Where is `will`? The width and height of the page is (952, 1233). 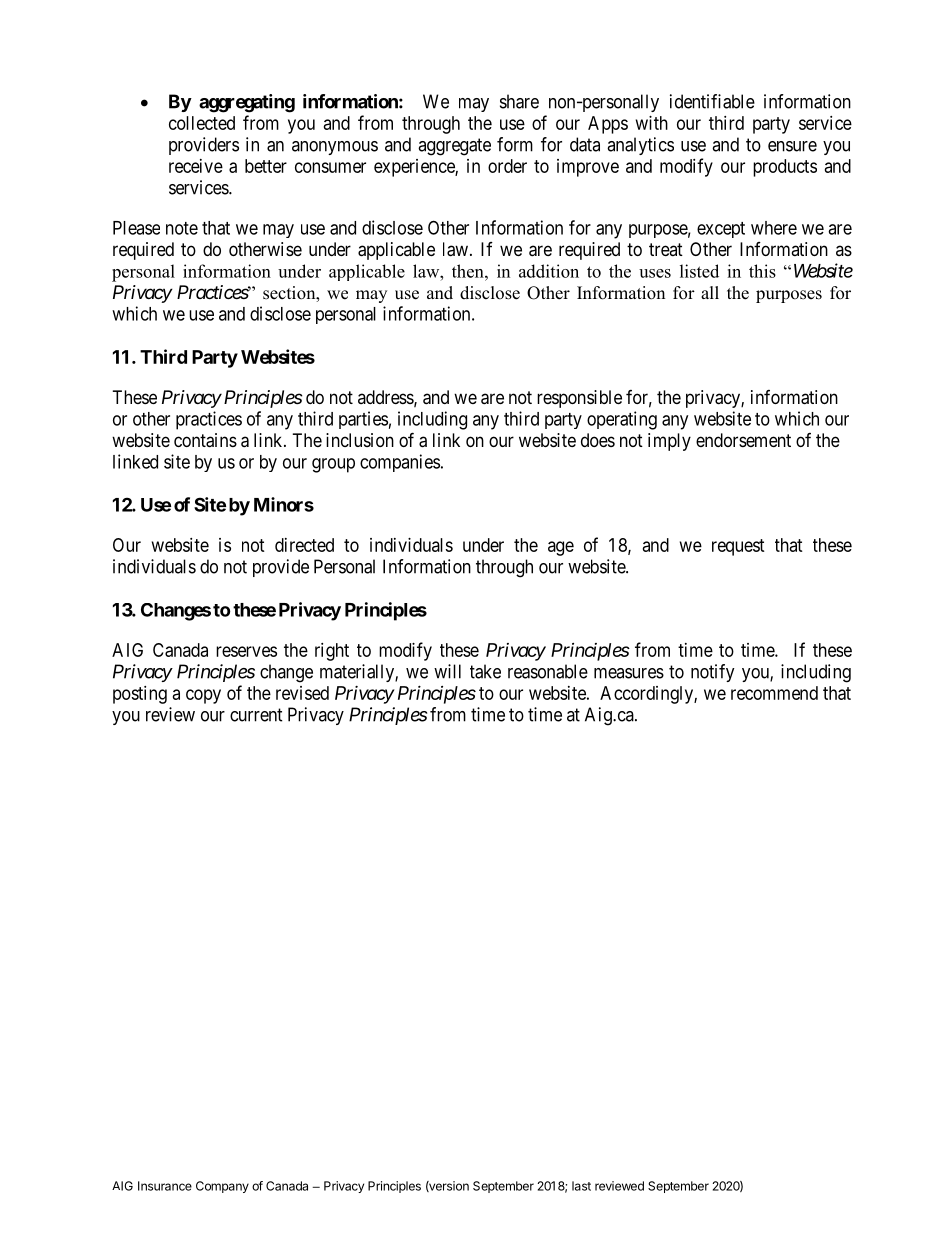 will is located at coordinates (447, 671).
